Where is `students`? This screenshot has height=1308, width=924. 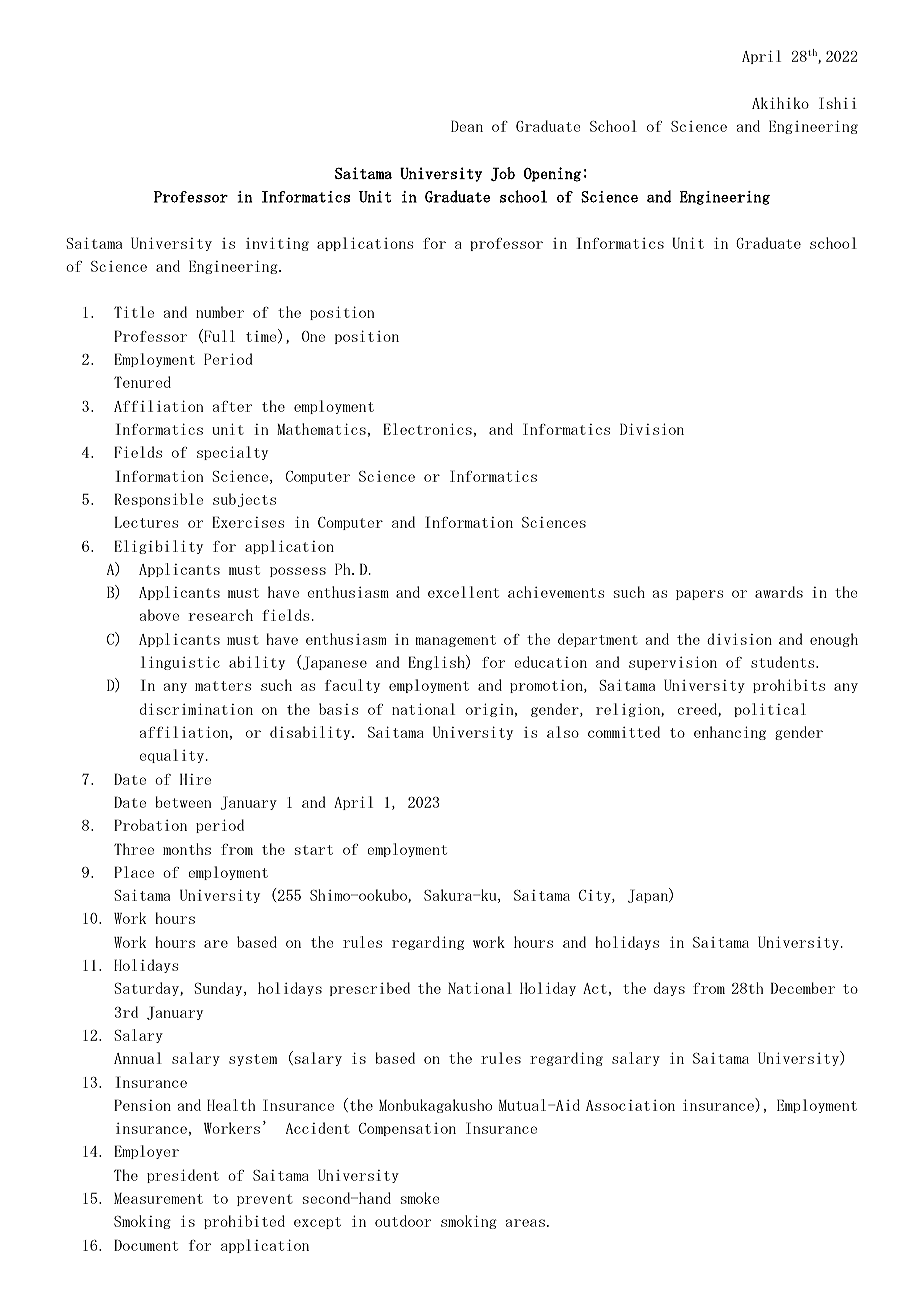 students is located at coordinates (784, 662).
